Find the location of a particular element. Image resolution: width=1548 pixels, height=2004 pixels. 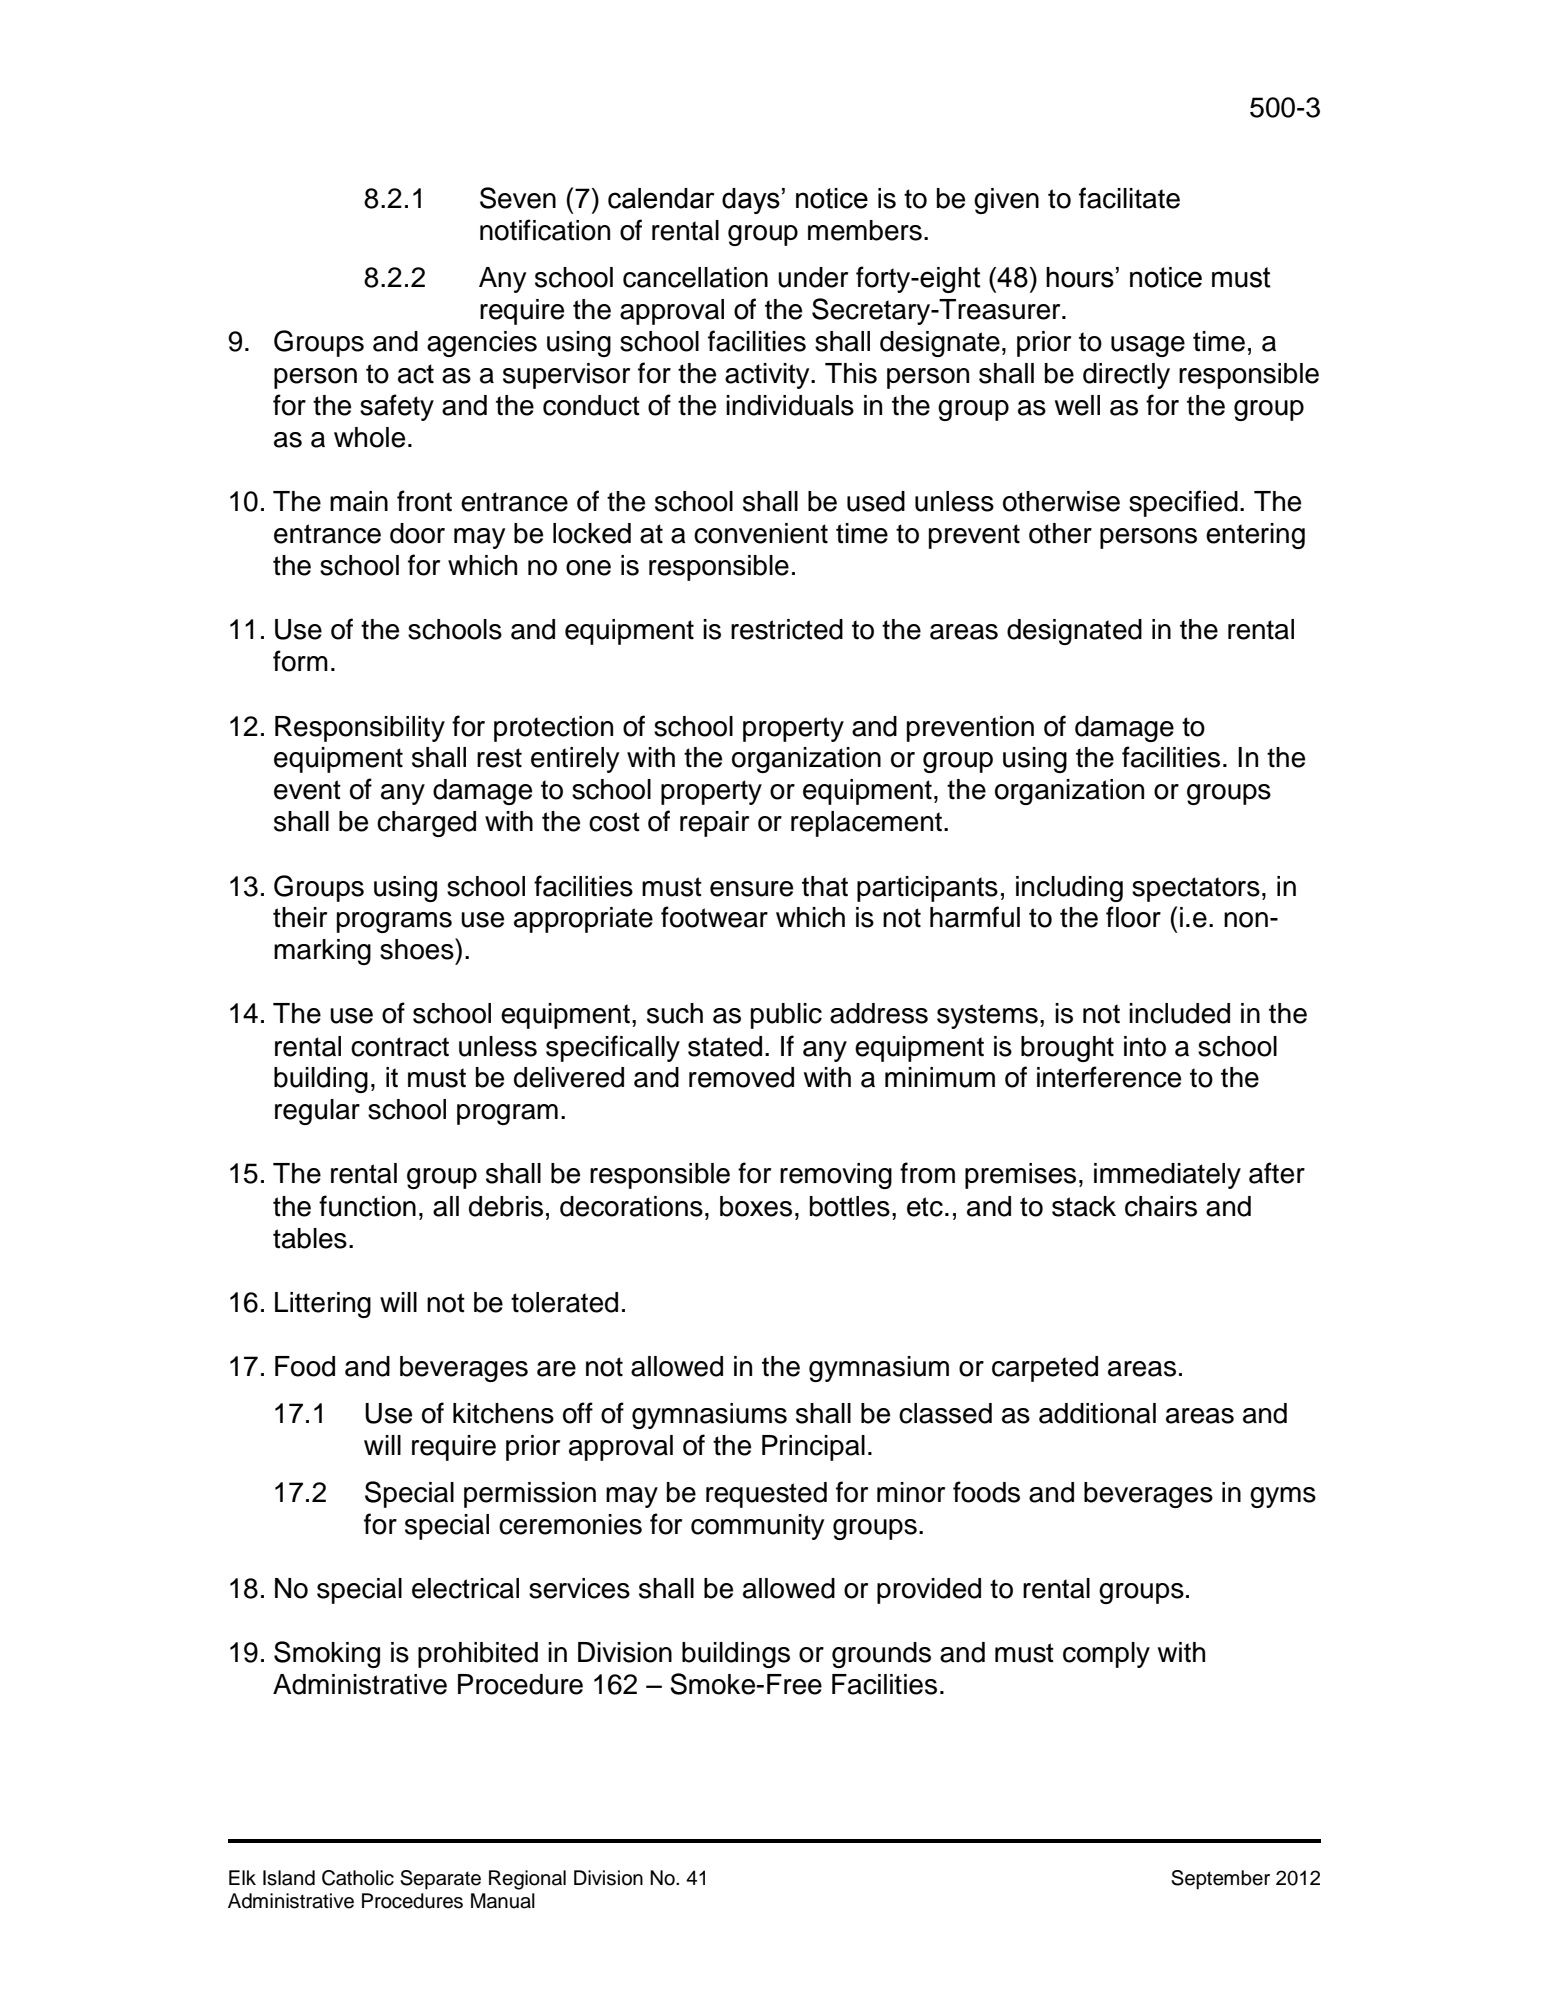

Seven is located at coordinates (518, 198).
